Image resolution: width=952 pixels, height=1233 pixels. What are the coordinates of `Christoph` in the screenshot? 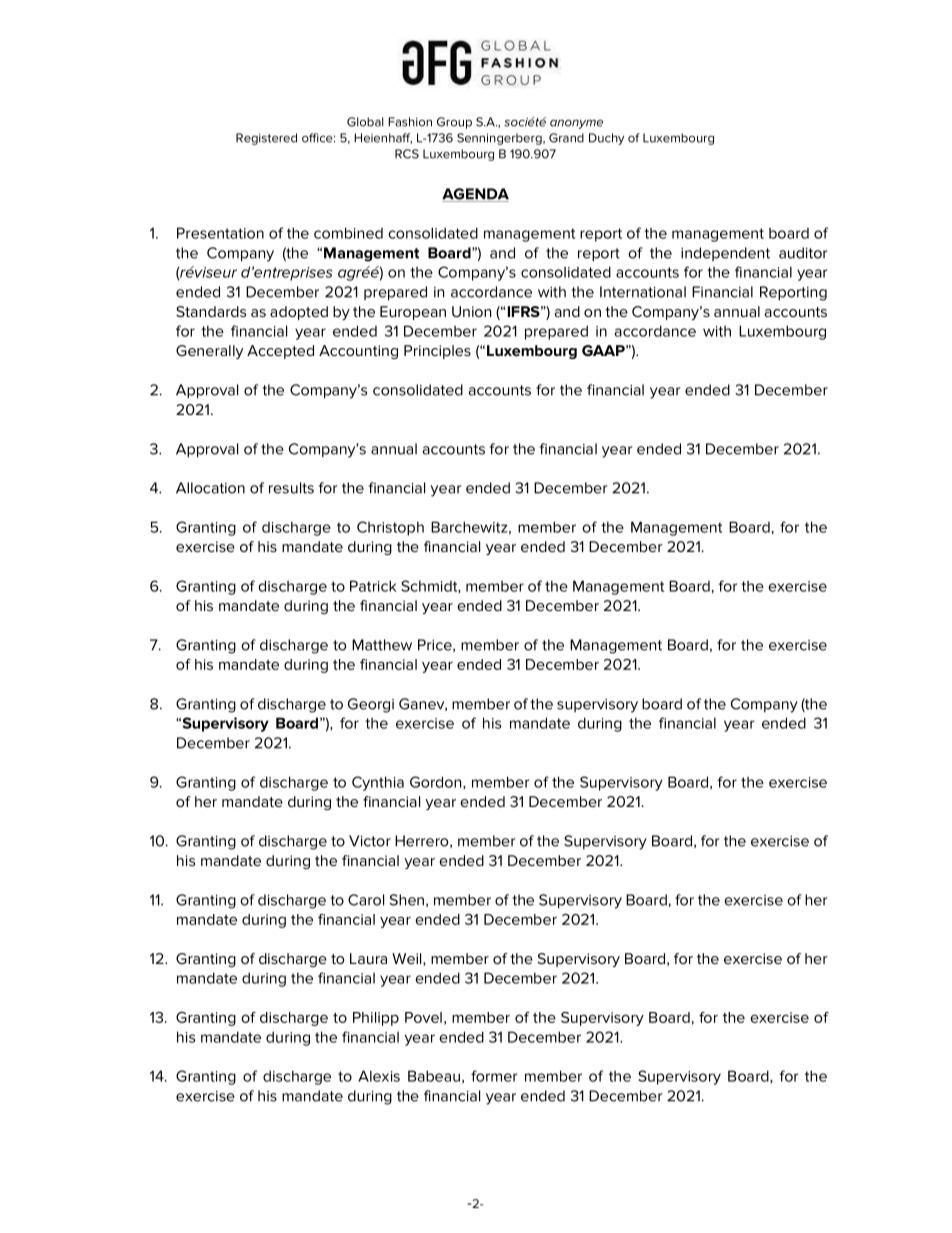 It's located at (390, 528).
